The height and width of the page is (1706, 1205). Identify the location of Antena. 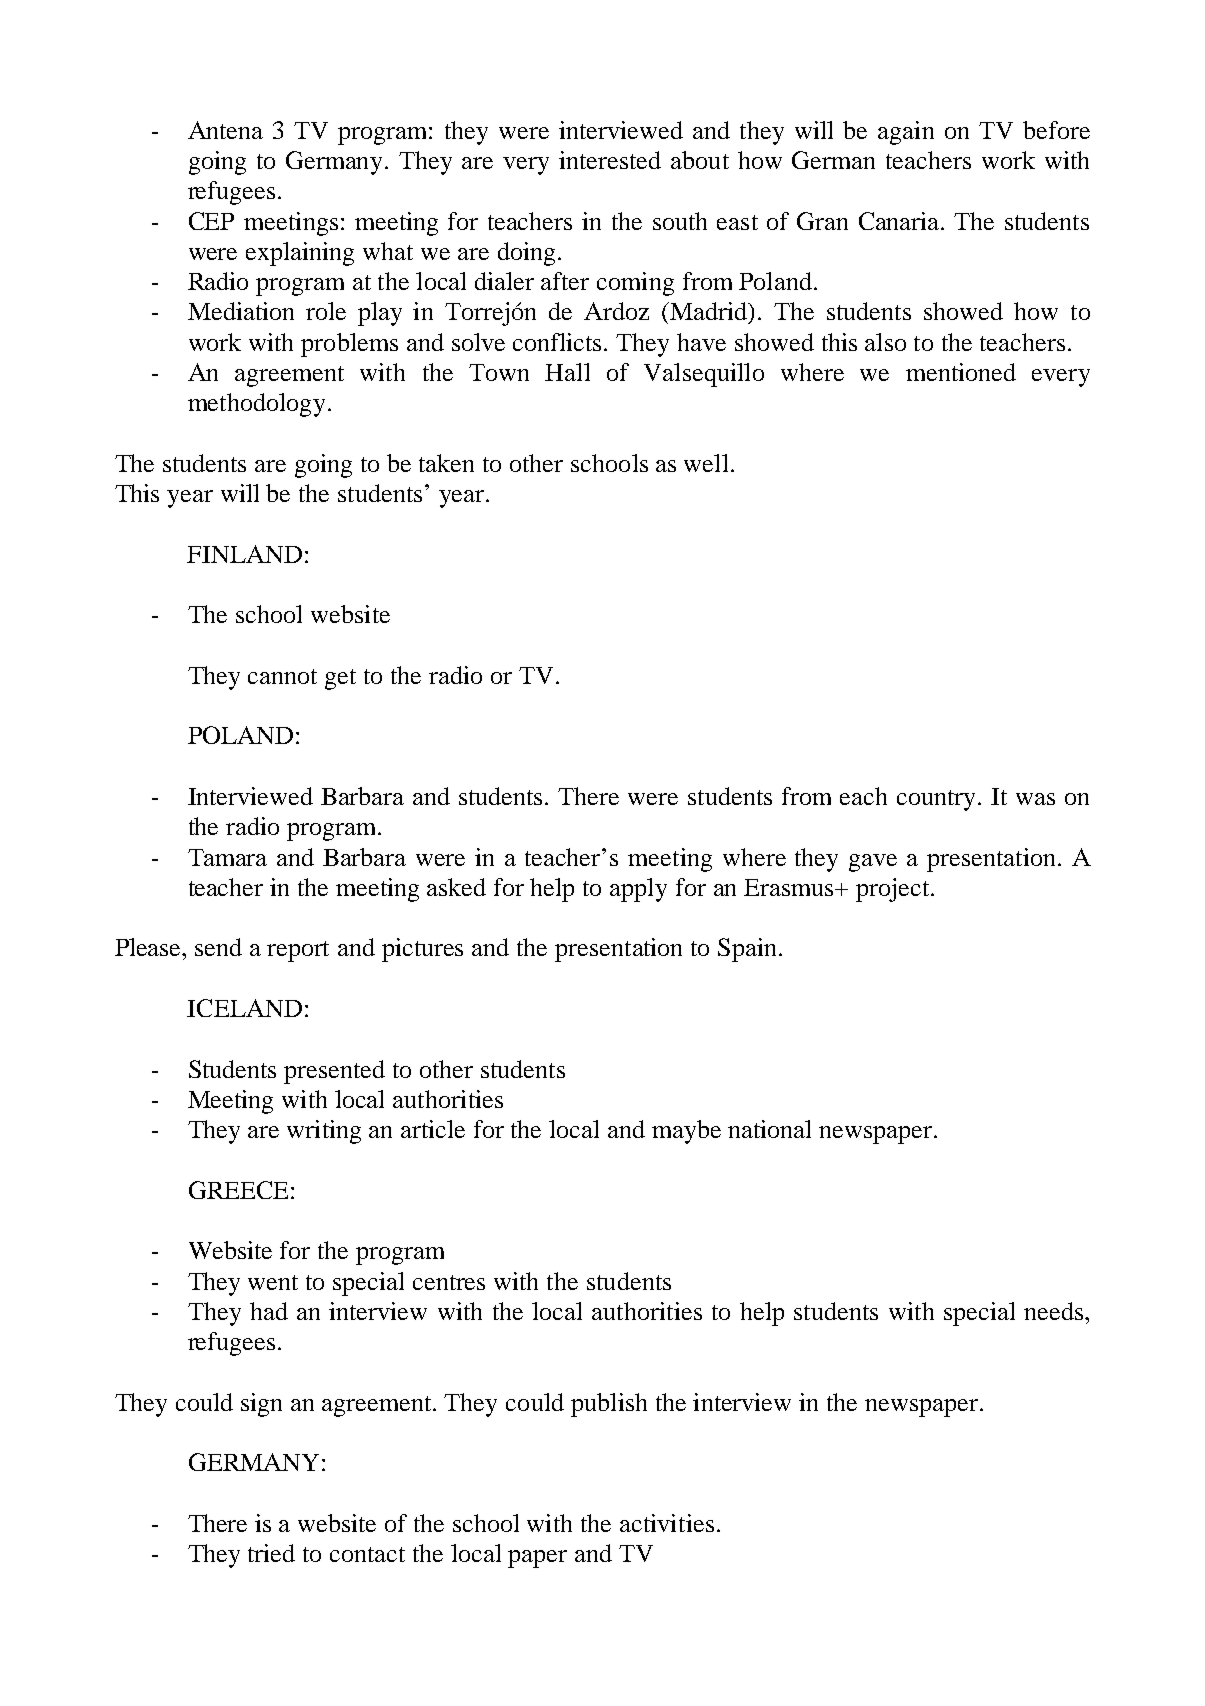
(225, 130).
